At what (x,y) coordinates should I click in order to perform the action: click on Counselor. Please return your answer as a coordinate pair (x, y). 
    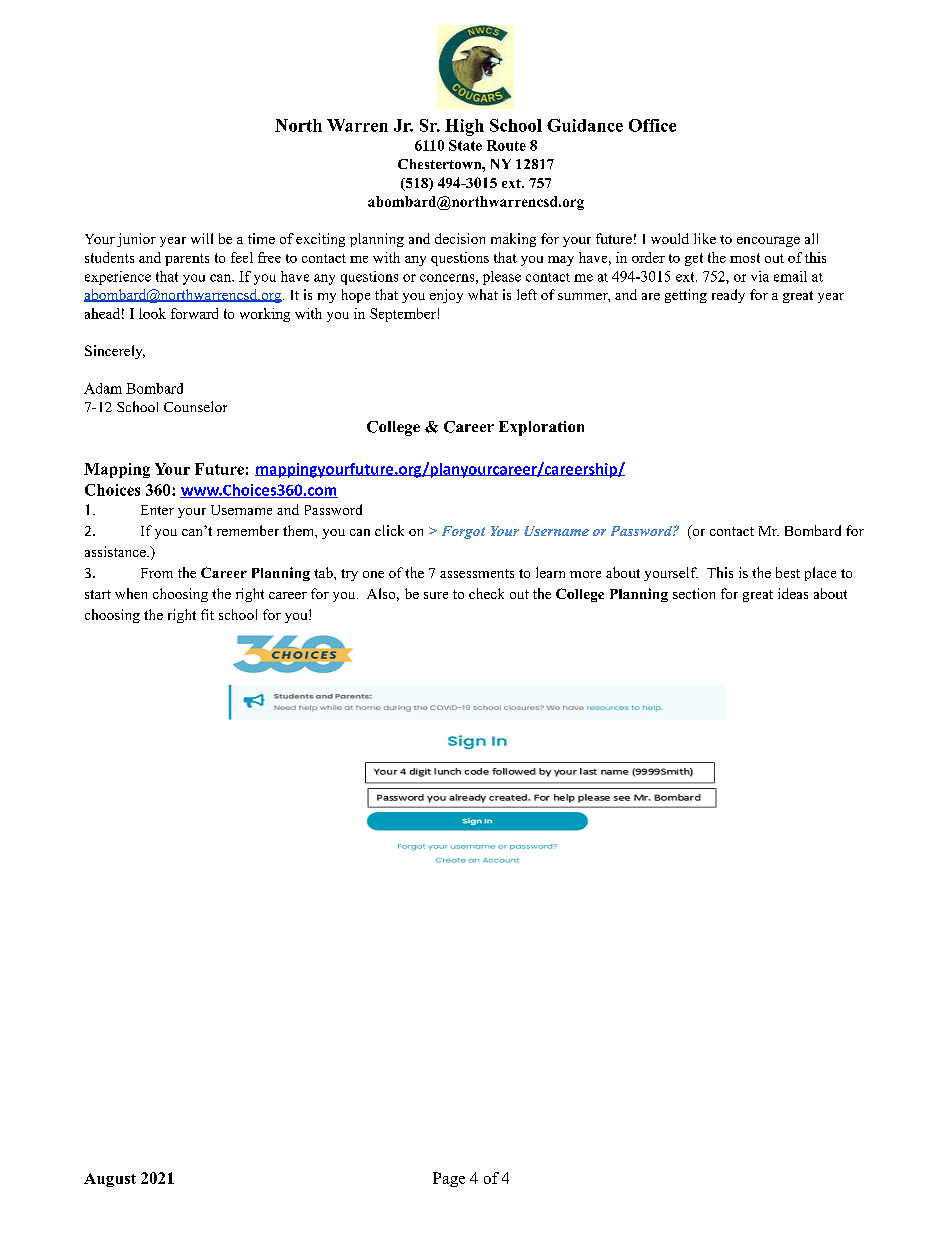
    Looking at the image, I should click on (195, 406).
